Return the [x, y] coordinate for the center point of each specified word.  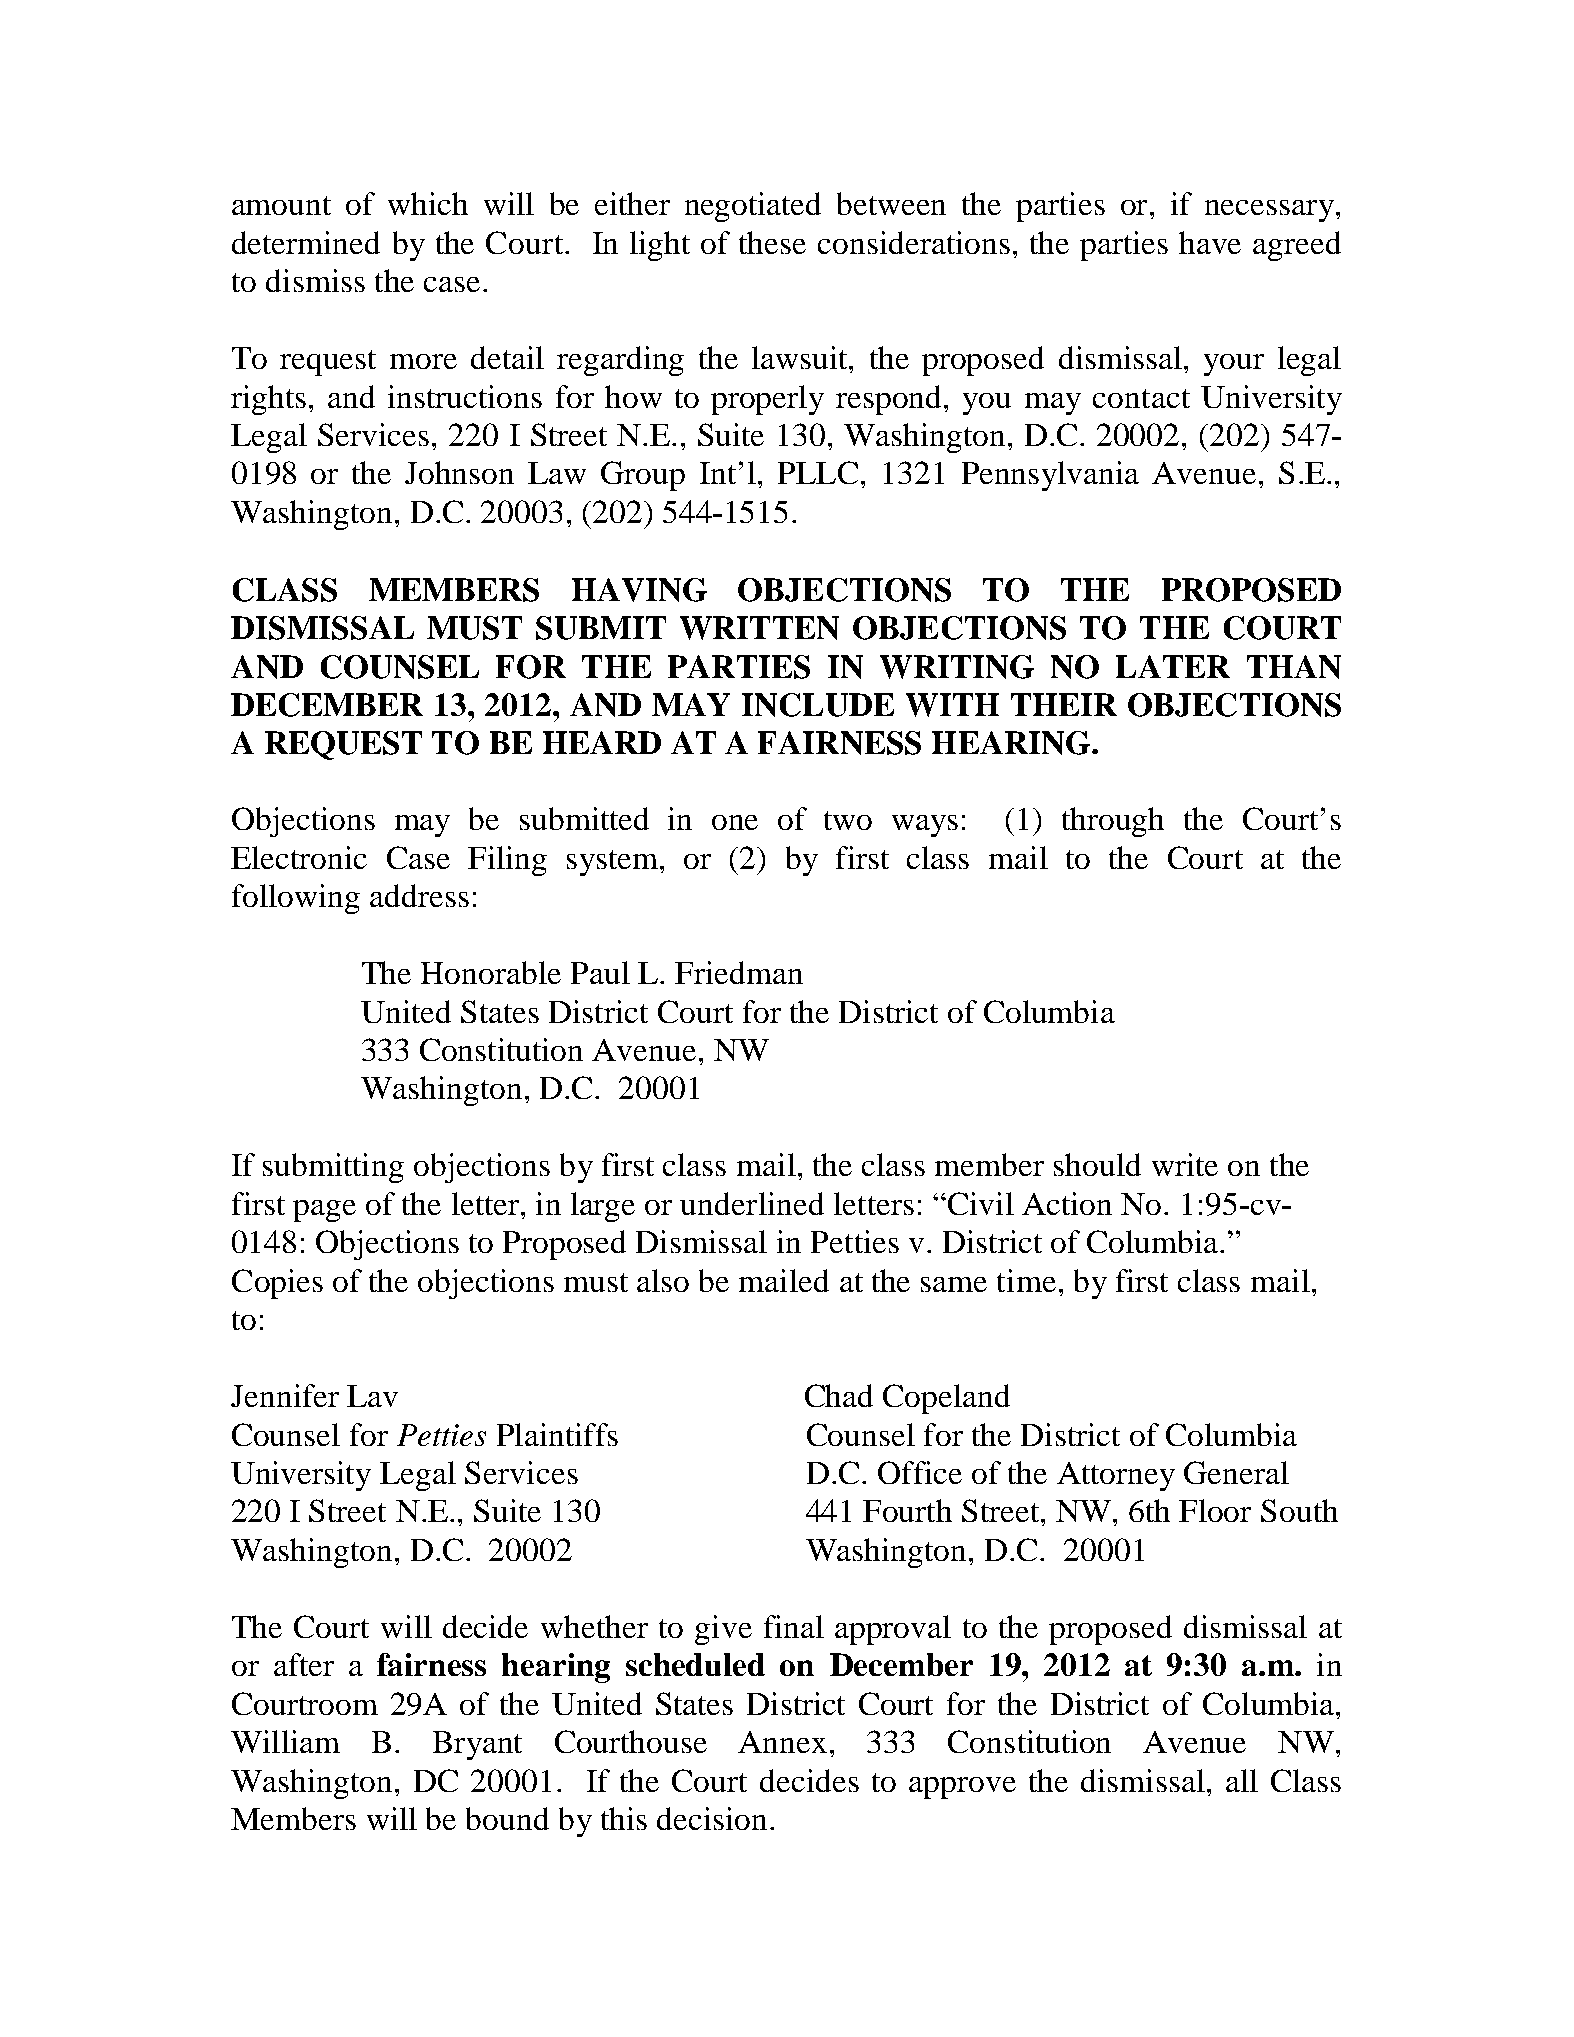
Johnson [459, 472]
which [428, 203]
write [1185, 1164]
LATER [1173, 666]
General [1236, 1472]
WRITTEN [759, 628]
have [1210, 242]
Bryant [477, 1745]
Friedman [739, 972]
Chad [839, 1395]
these [772, 242]
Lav [372, 1396]
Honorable [491, 972]
